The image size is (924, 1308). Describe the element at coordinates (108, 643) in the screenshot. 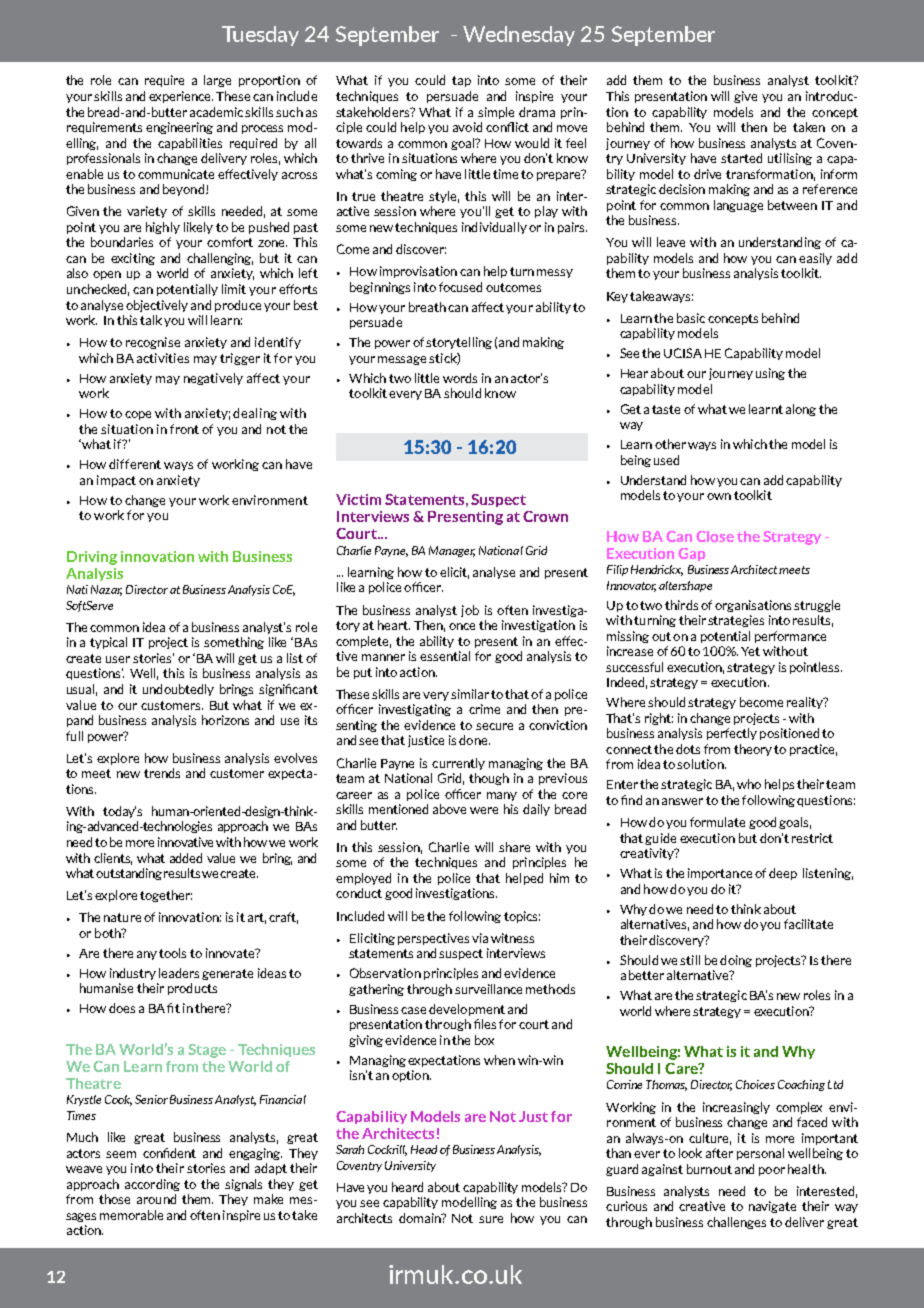

I see `typical` at that location.
